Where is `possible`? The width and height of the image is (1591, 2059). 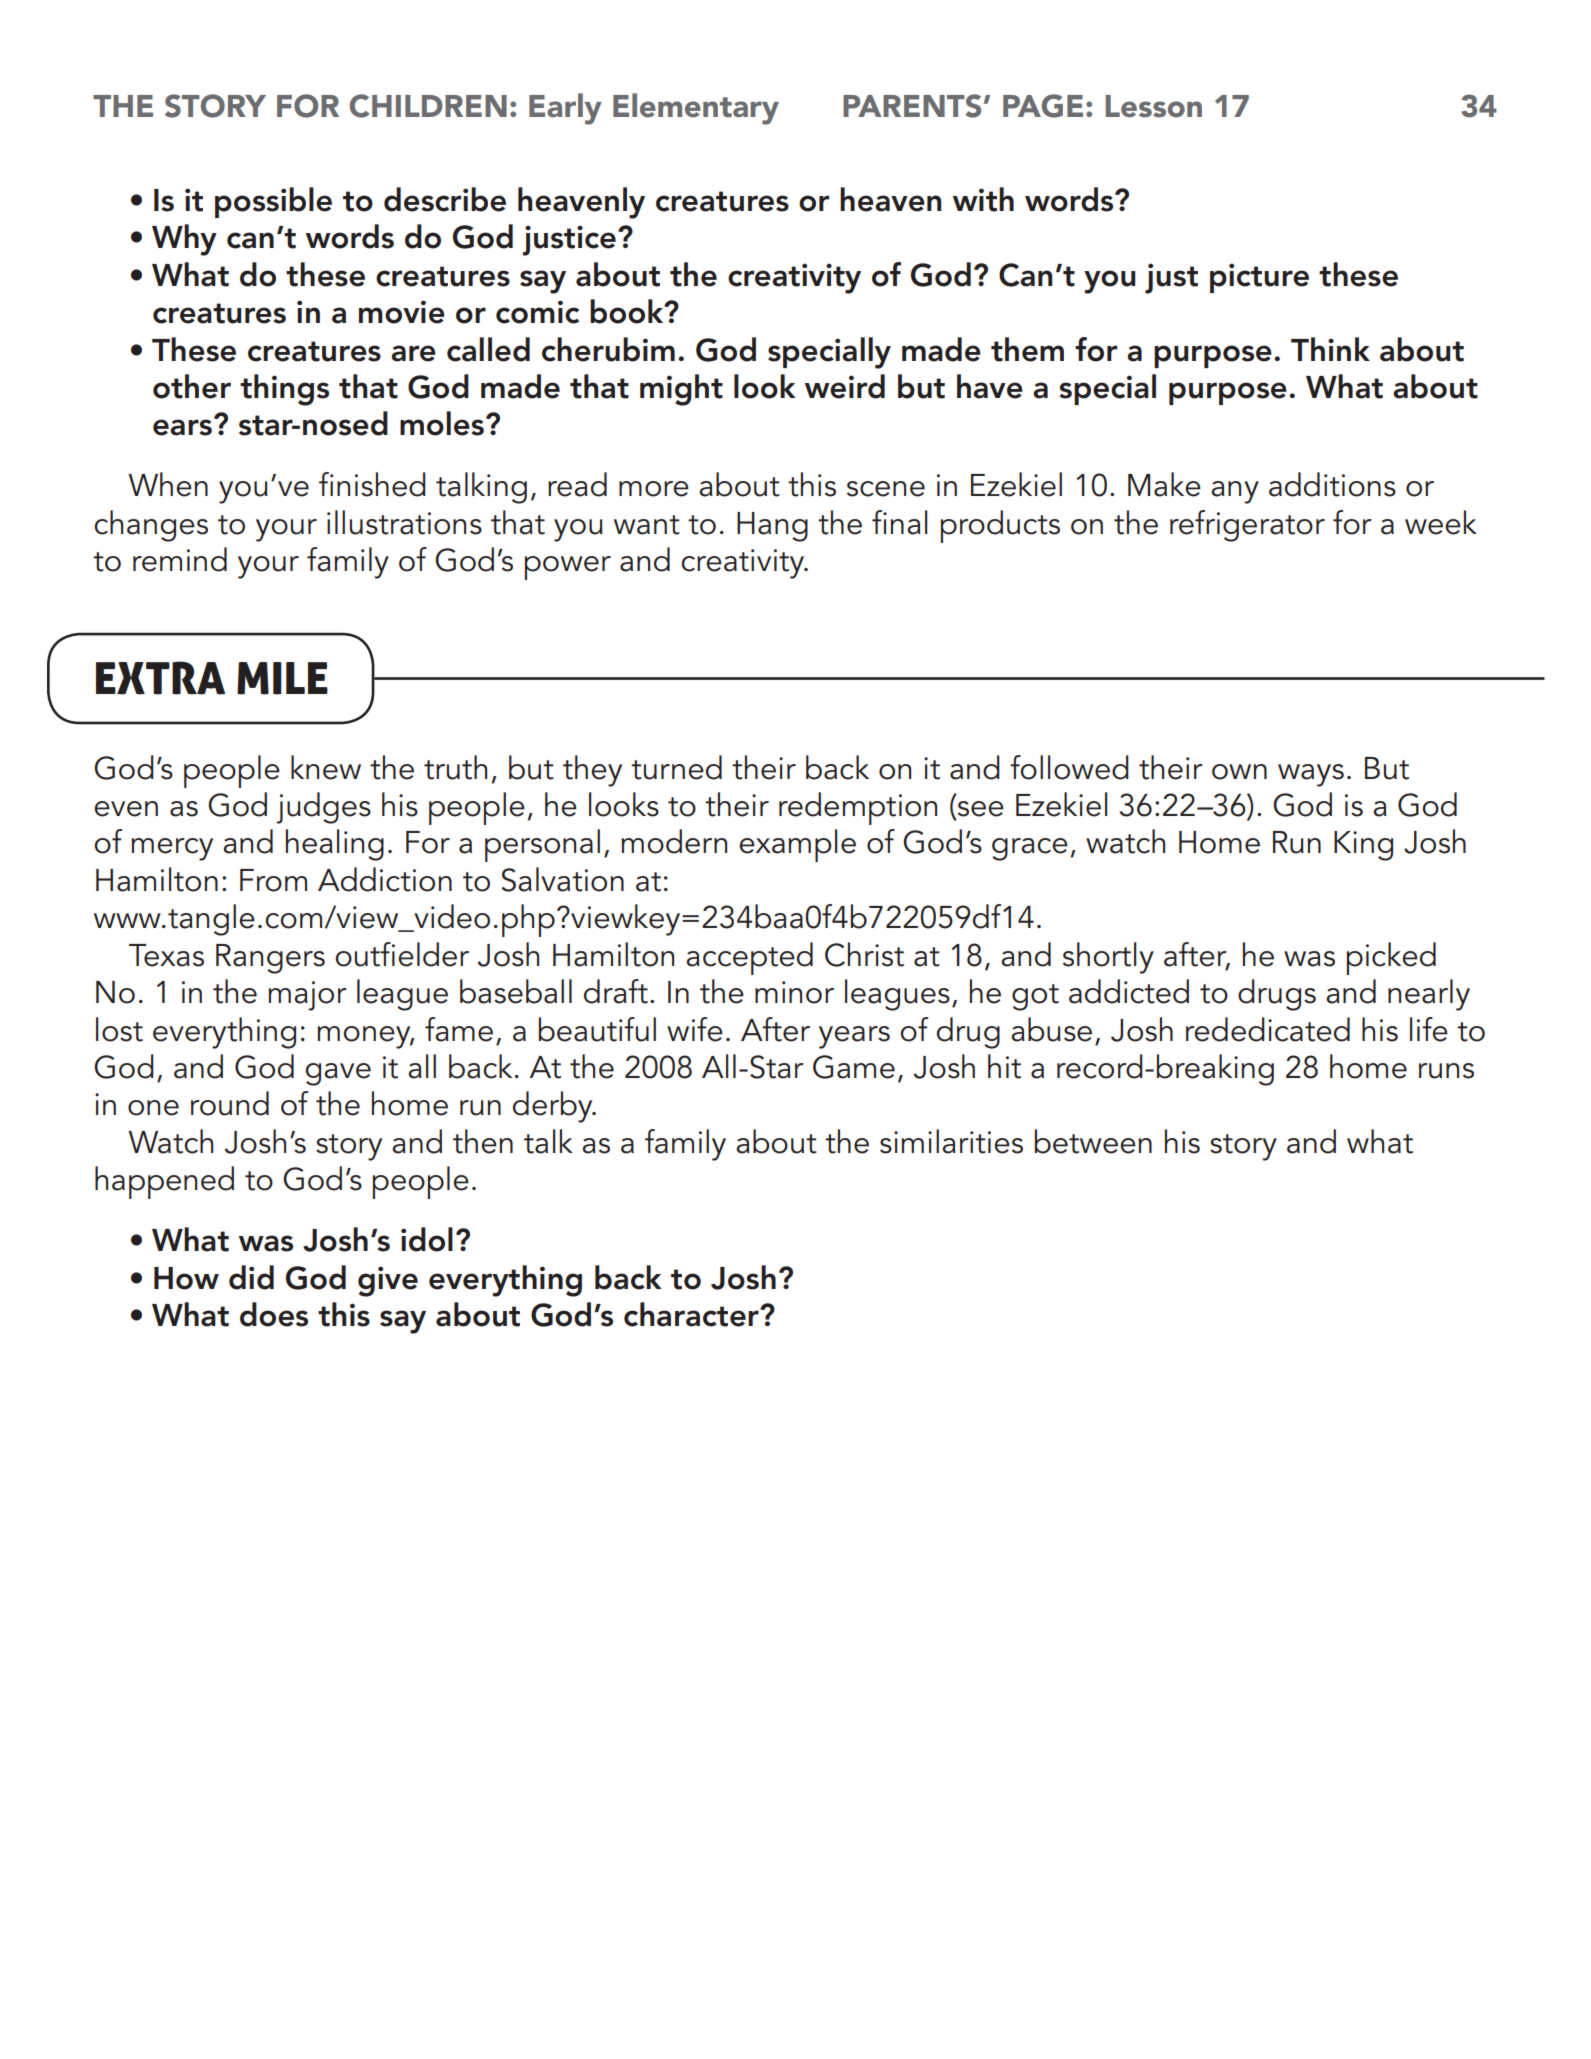
possible is located at coordinates (273, 202).
